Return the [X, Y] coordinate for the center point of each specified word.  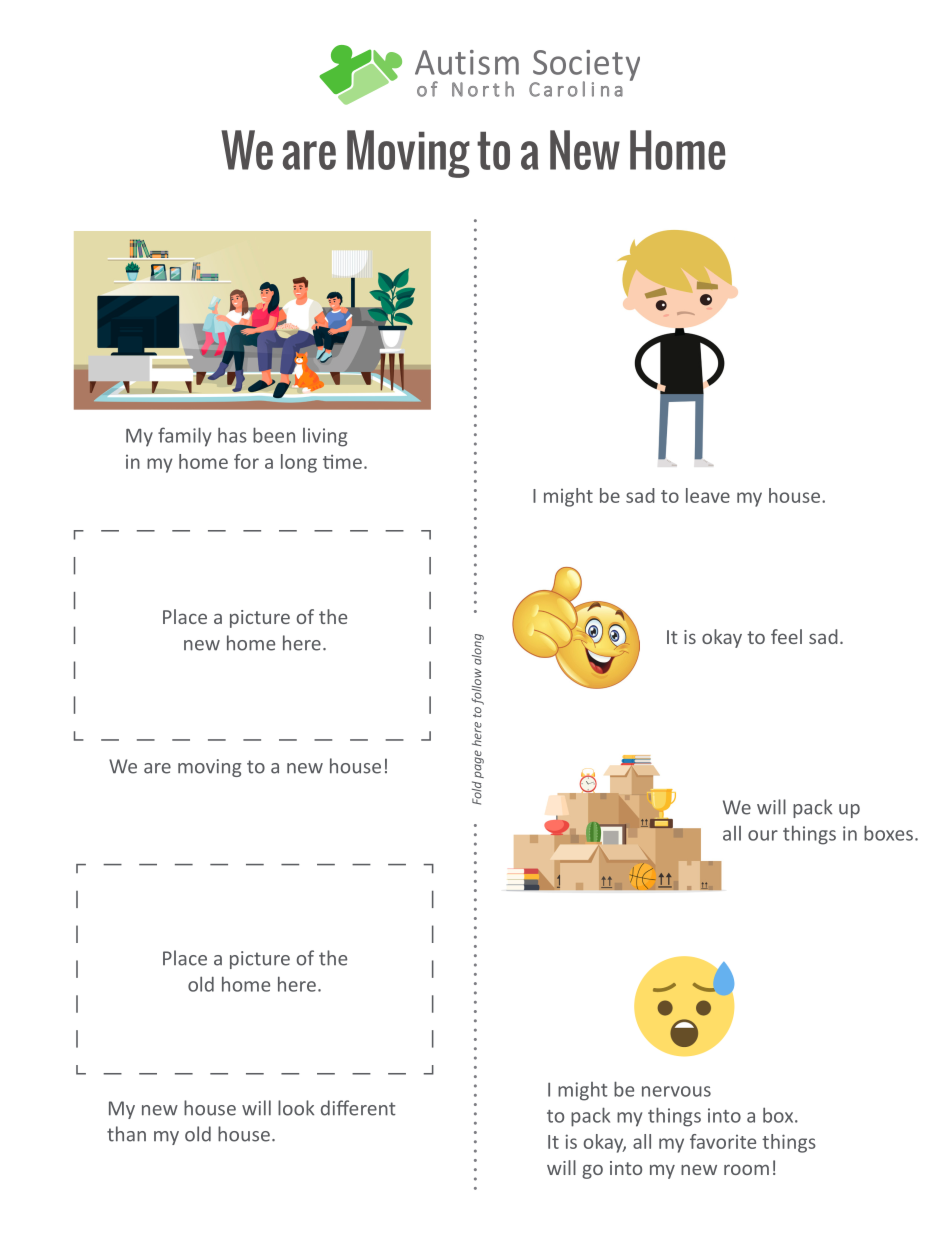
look [296, 1108]
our [763, 835]
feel [786, 636]
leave [708, 495]
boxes [888, 833]
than [126, 1134]
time [342, 461]
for [246, 461]
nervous [676, 1091]
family [184, 437]
